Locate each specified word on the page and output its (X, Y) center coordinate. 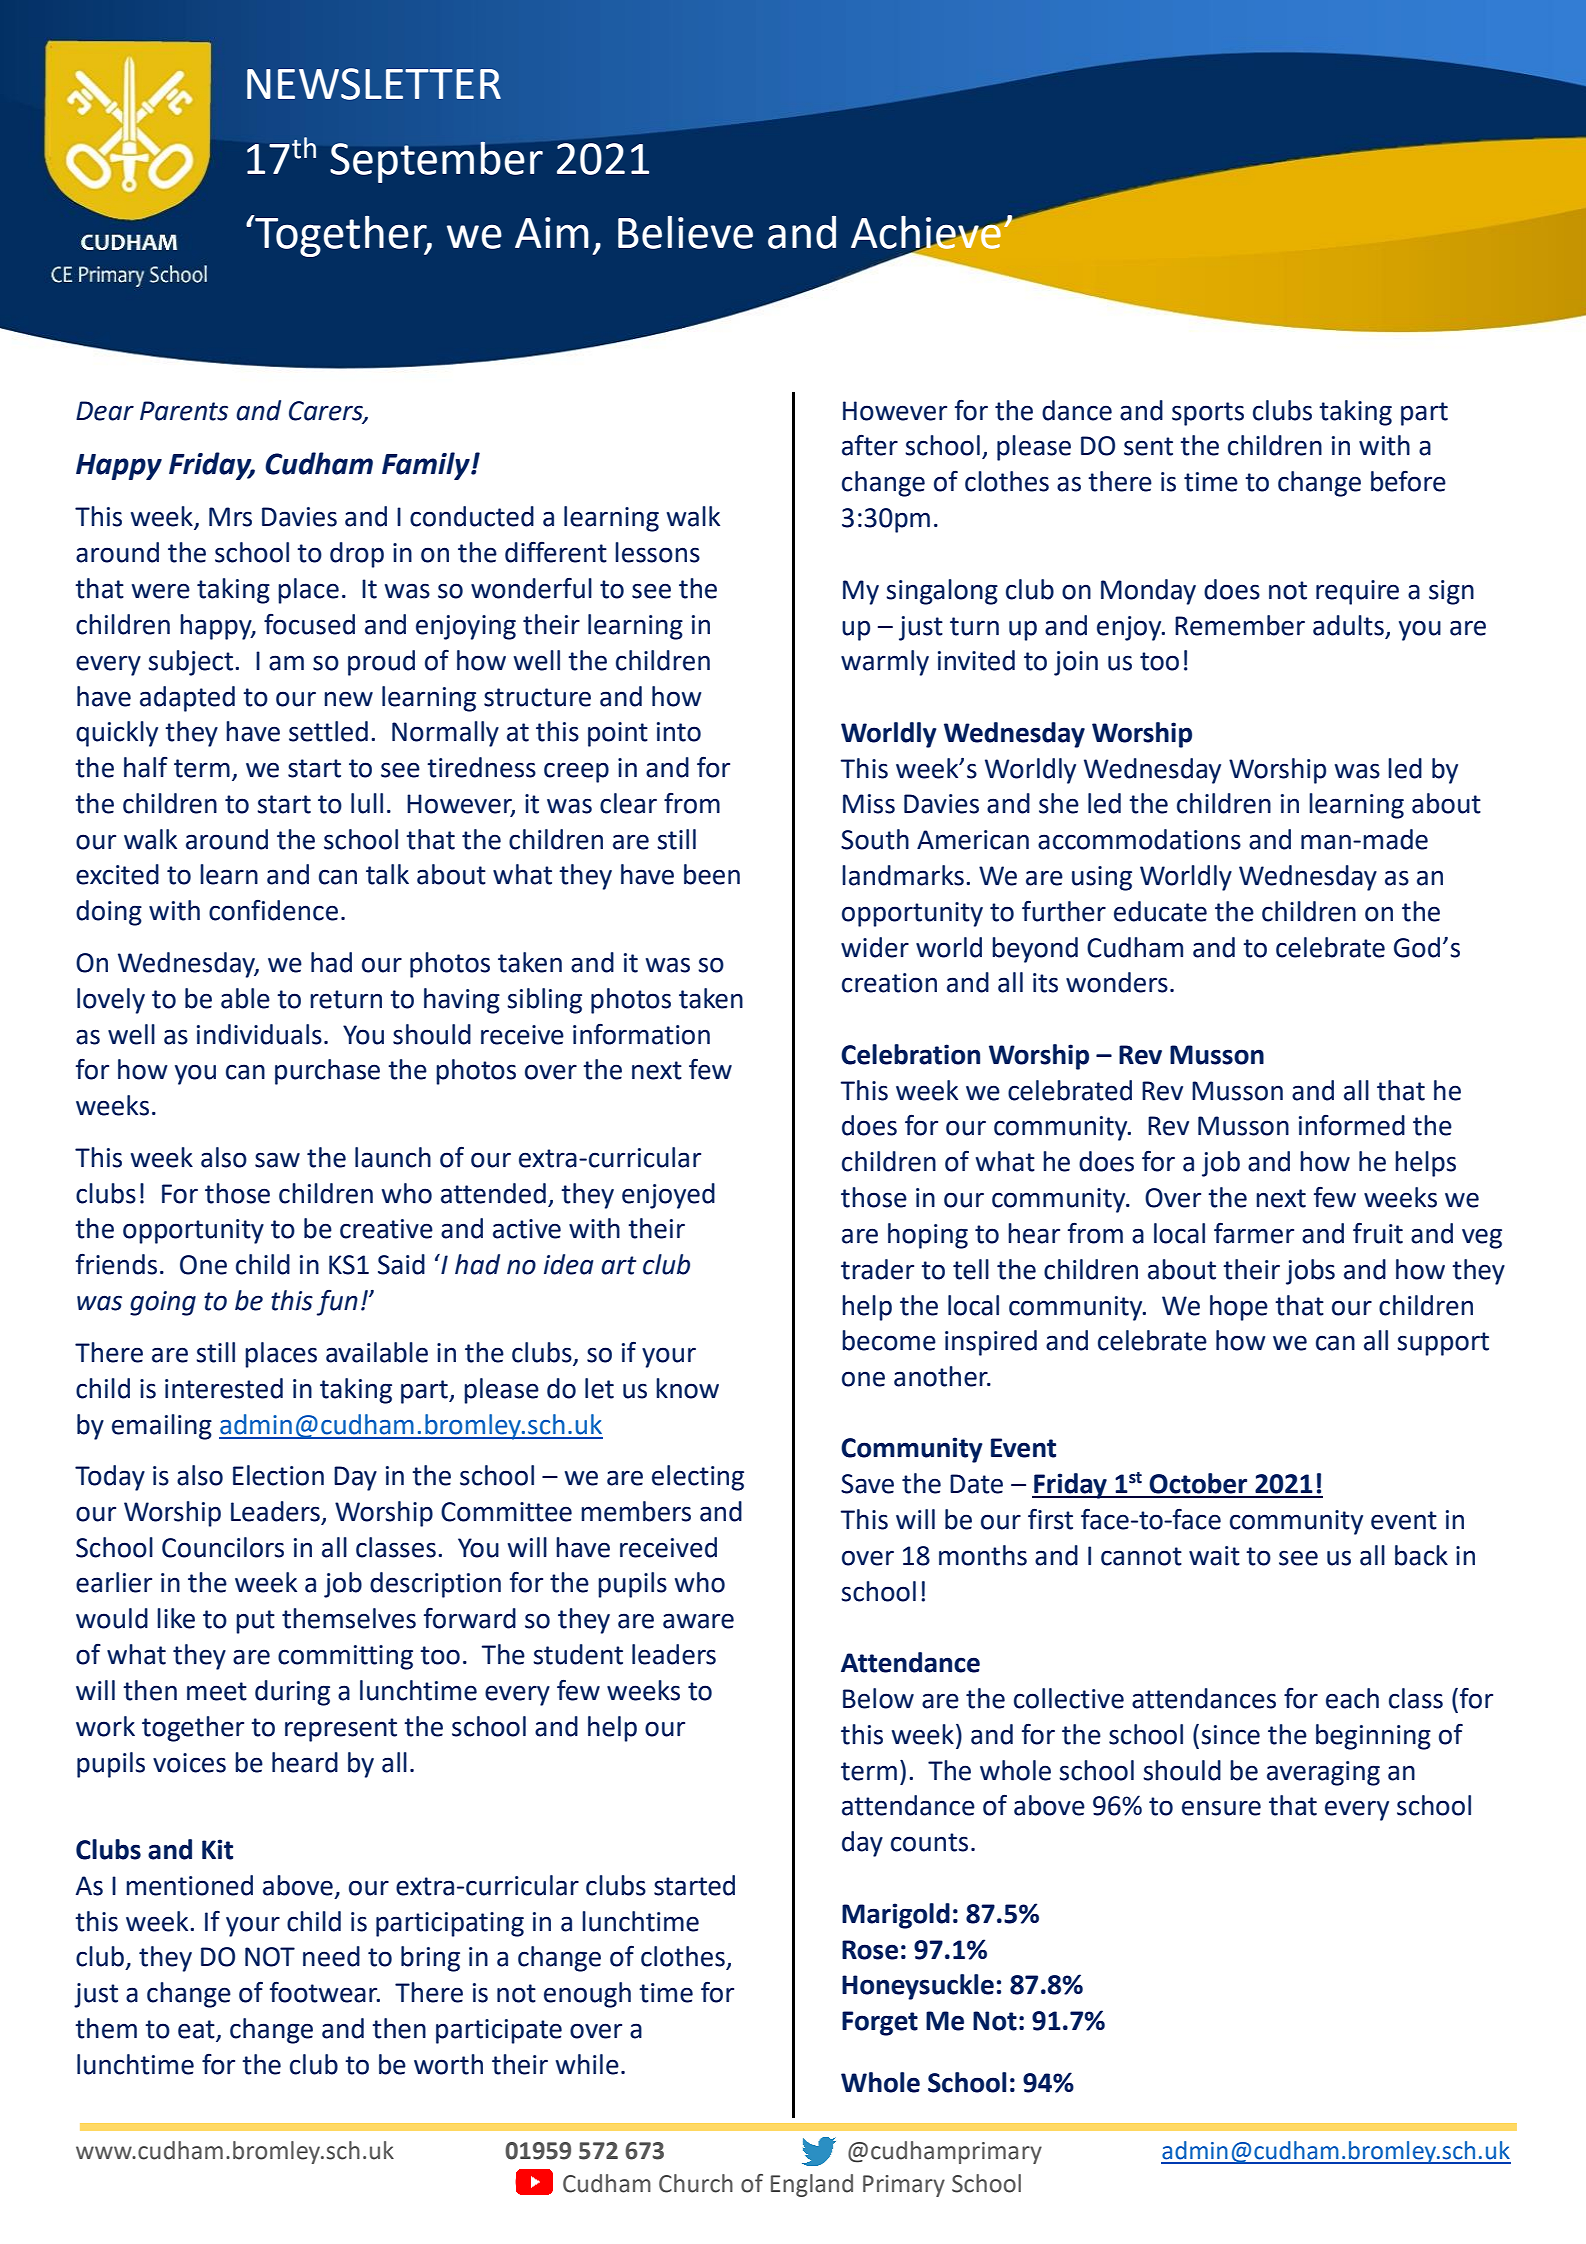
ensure (1221, 1808)
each (1352, 1698)
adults (1348, 625)
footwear (325, 1992)
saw (277, 1160)
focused (309, 624)
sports (1208, 414)
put (255, 1622)
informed (1352, 1125)
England (812, 2185)
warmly (885, 663)
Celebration (910, 1054)
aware (698, 1621)
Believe (685, 232)
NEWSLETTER (374, 84)
